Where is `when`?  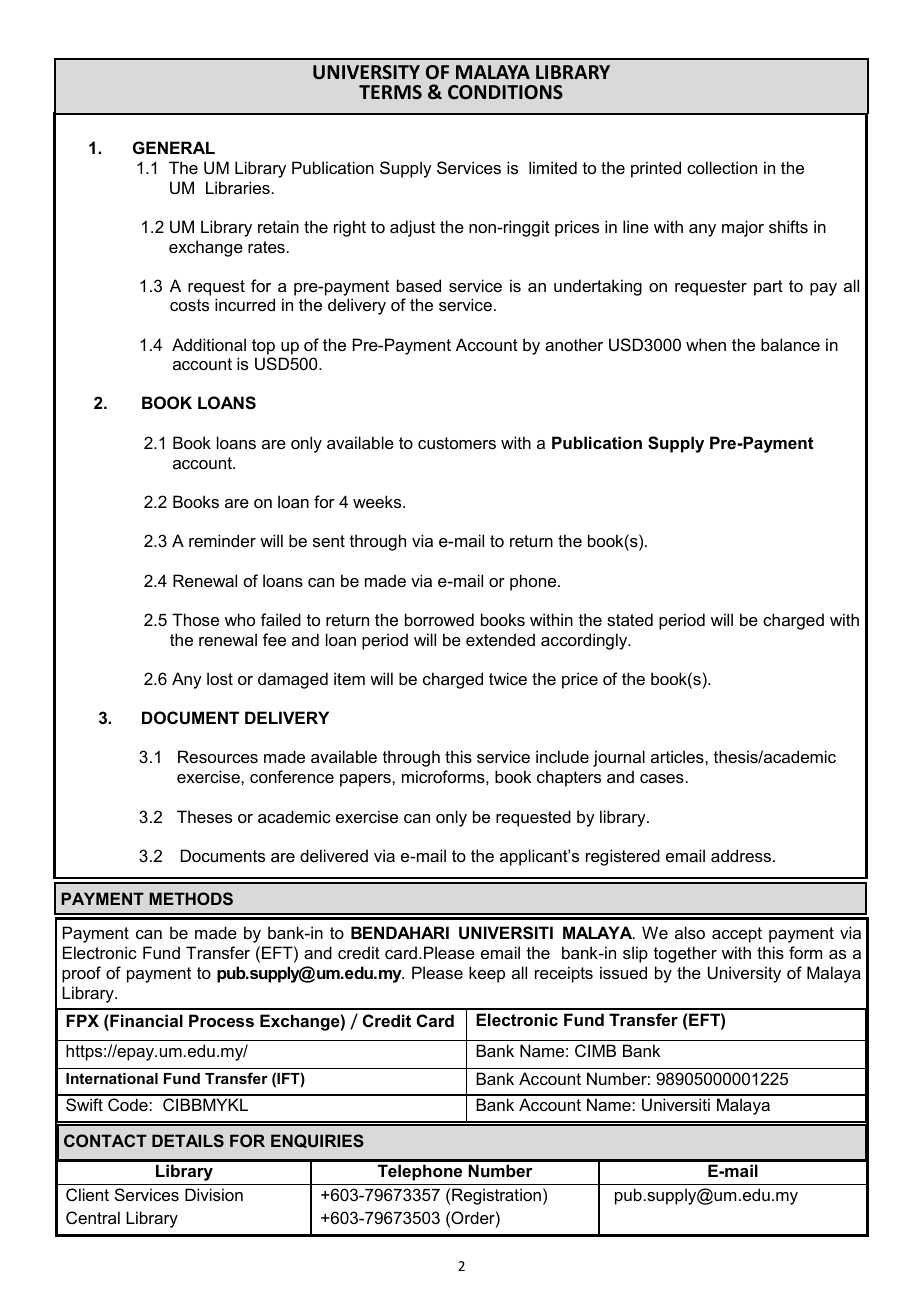 when is located at coordinates (706, 344).
